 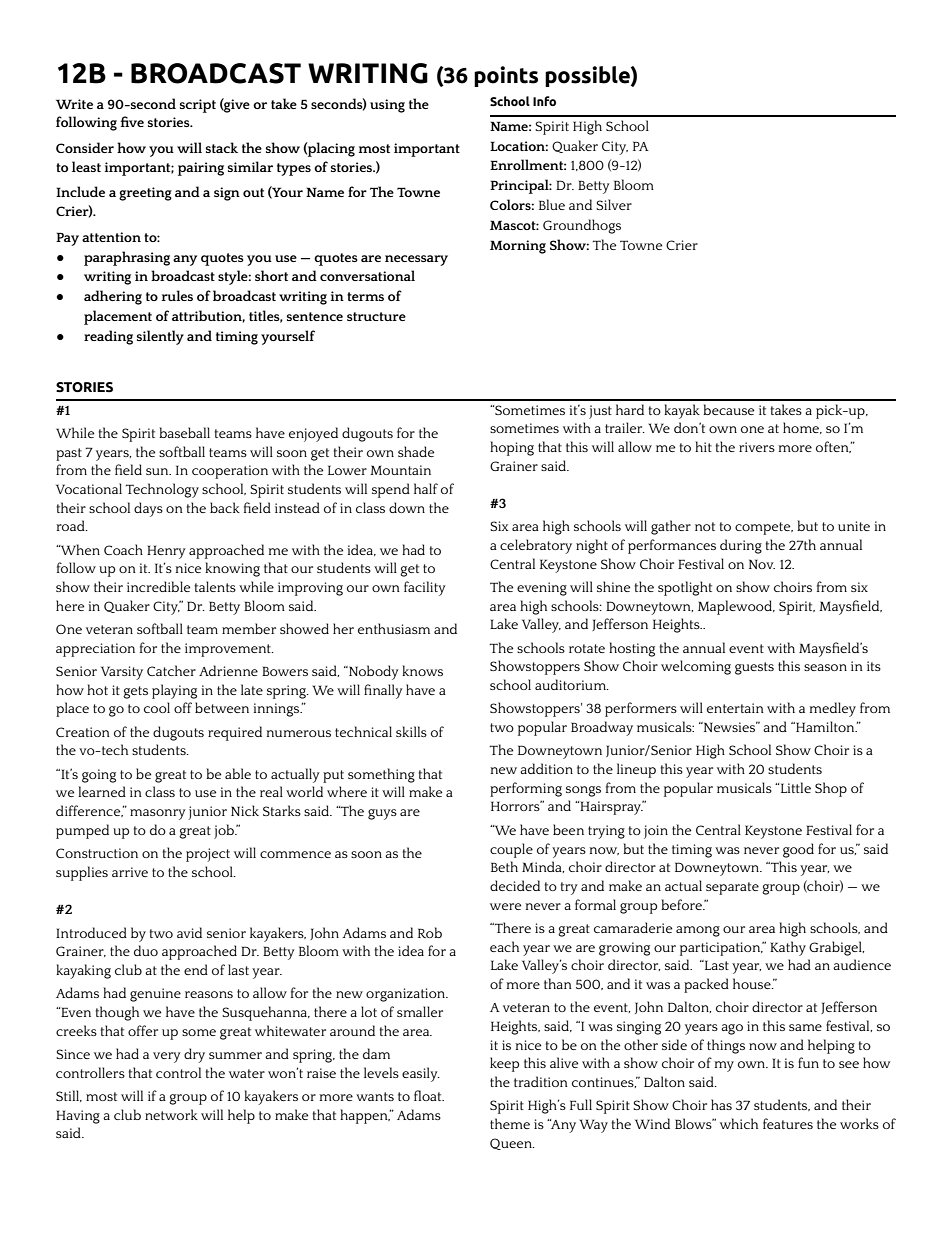 What do you see at coordinates (506, 76) in the document?
I see `points` at bounding box center [506, 76].
